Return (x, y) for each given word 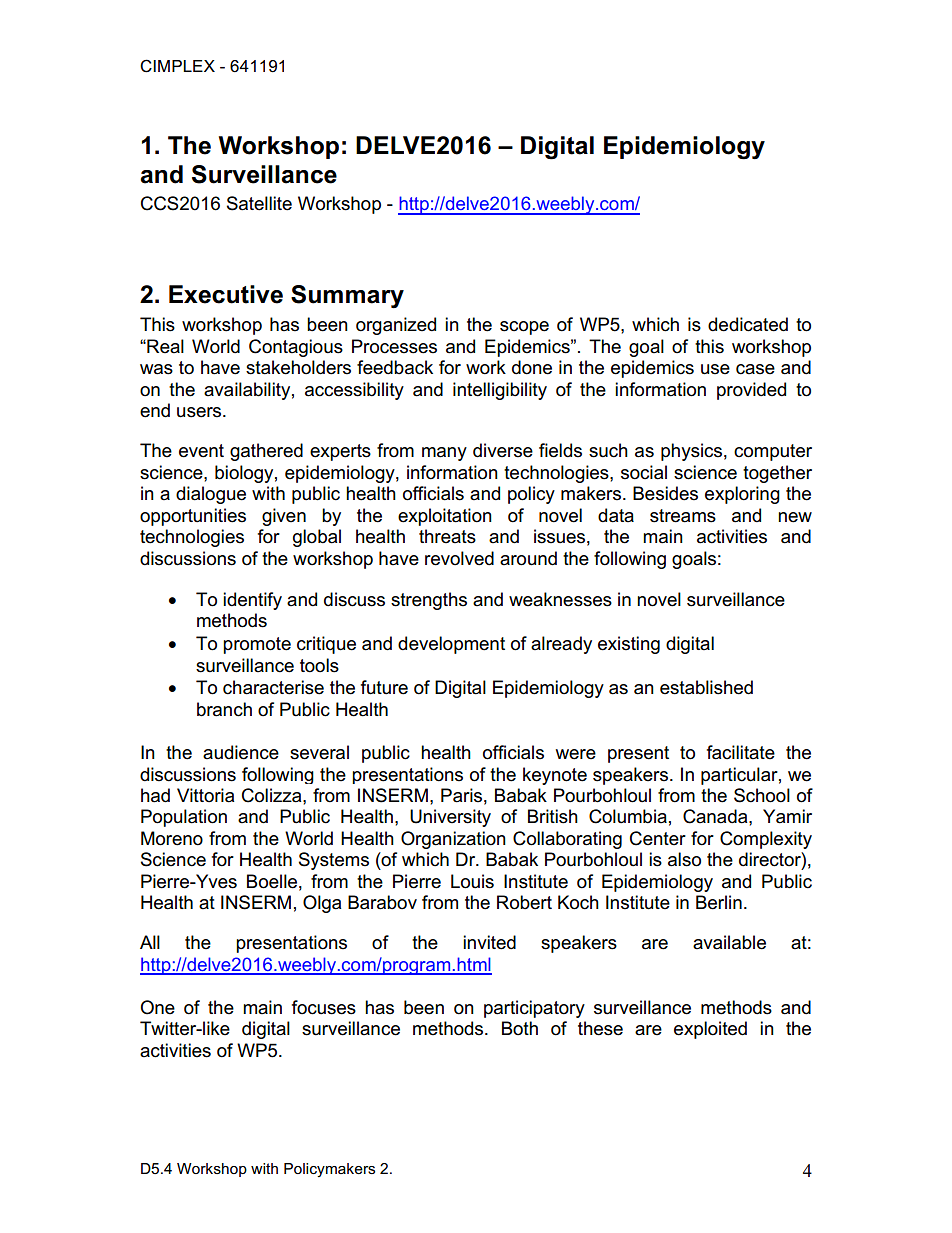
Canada (716, 816)
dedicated (748, 324)
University (450, 818)
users (200, 412)
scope (524, 328)
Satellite (259, 203)
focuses (324, 1007)
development (451, 645)
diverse (503, 450)
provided (751, 391)
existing (629, 645)
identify (252, 601)
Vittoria (205, 795)
